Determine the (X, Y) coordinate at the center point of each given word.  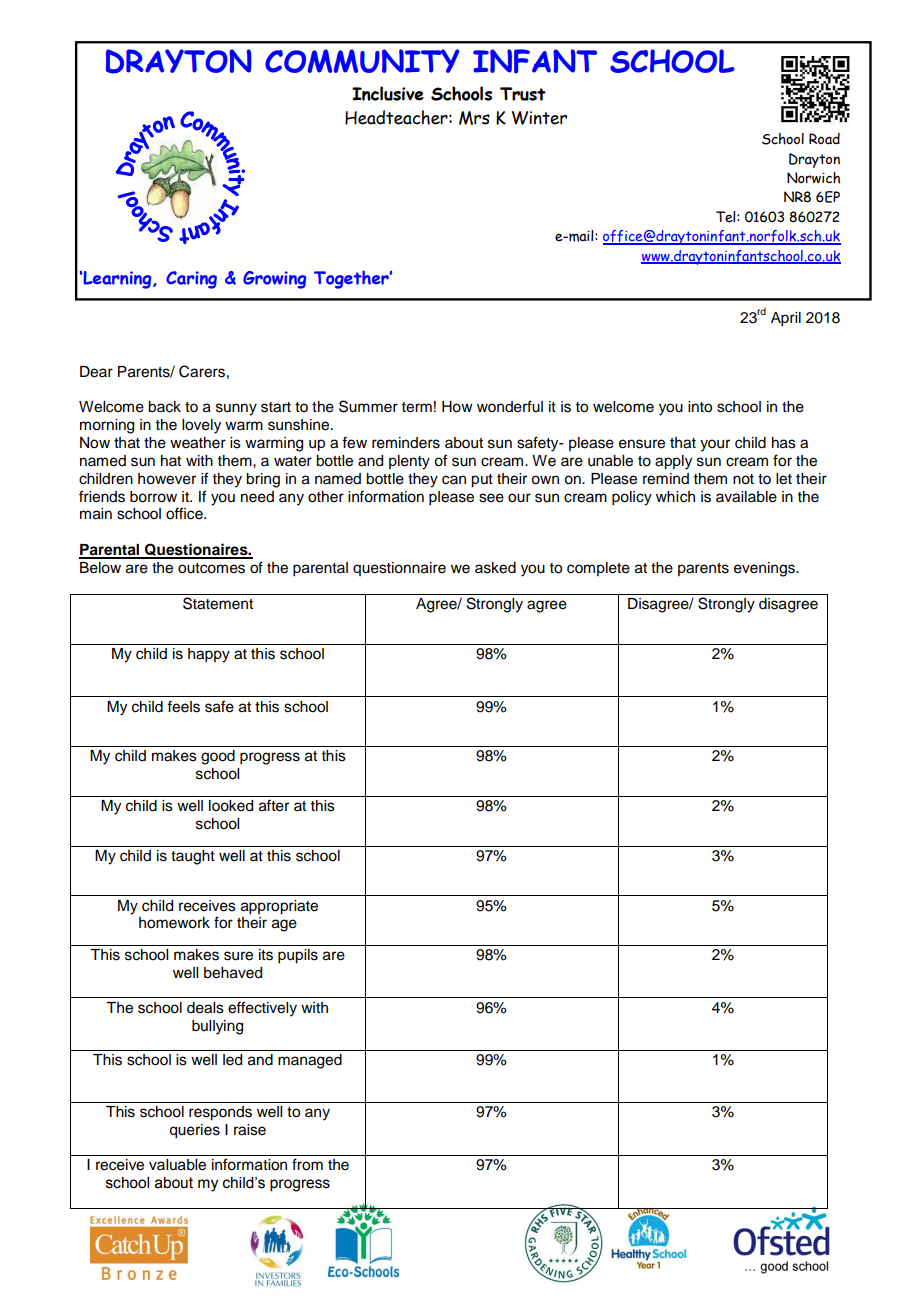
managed (310, 1061)
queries (194, 1131)
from (307, 1164)
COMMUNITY (362, 61)
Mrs (474, 118)
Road (824, 139)
